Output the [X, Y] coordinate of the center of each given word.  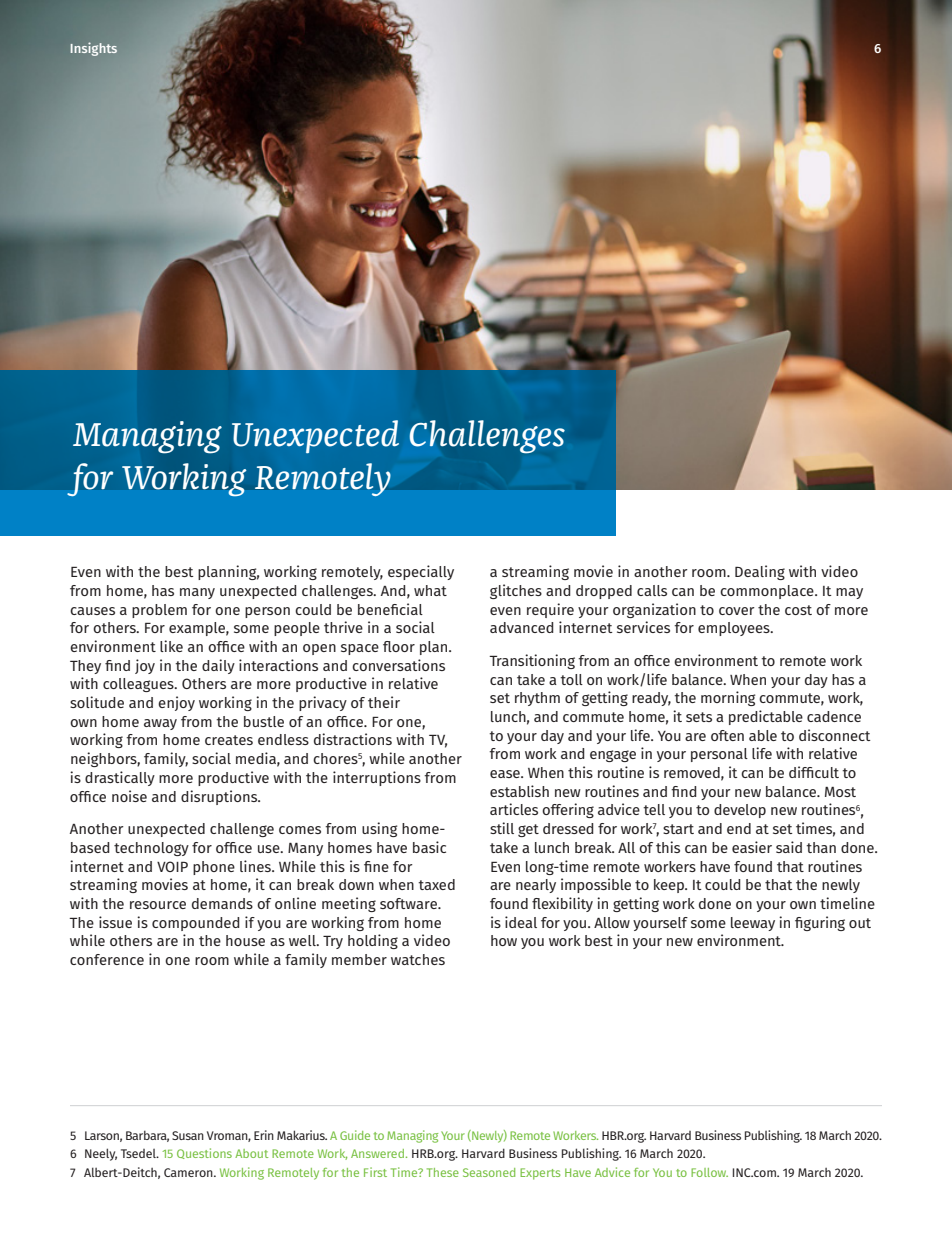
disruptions [220, 797]
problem [159, 611]
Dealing [760, 572]
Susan [188, 1135]
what [430, 590]
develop [740, 811]
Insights [94, 49]
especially [421, 572]
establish [519, 791]
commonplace [768, 592]
